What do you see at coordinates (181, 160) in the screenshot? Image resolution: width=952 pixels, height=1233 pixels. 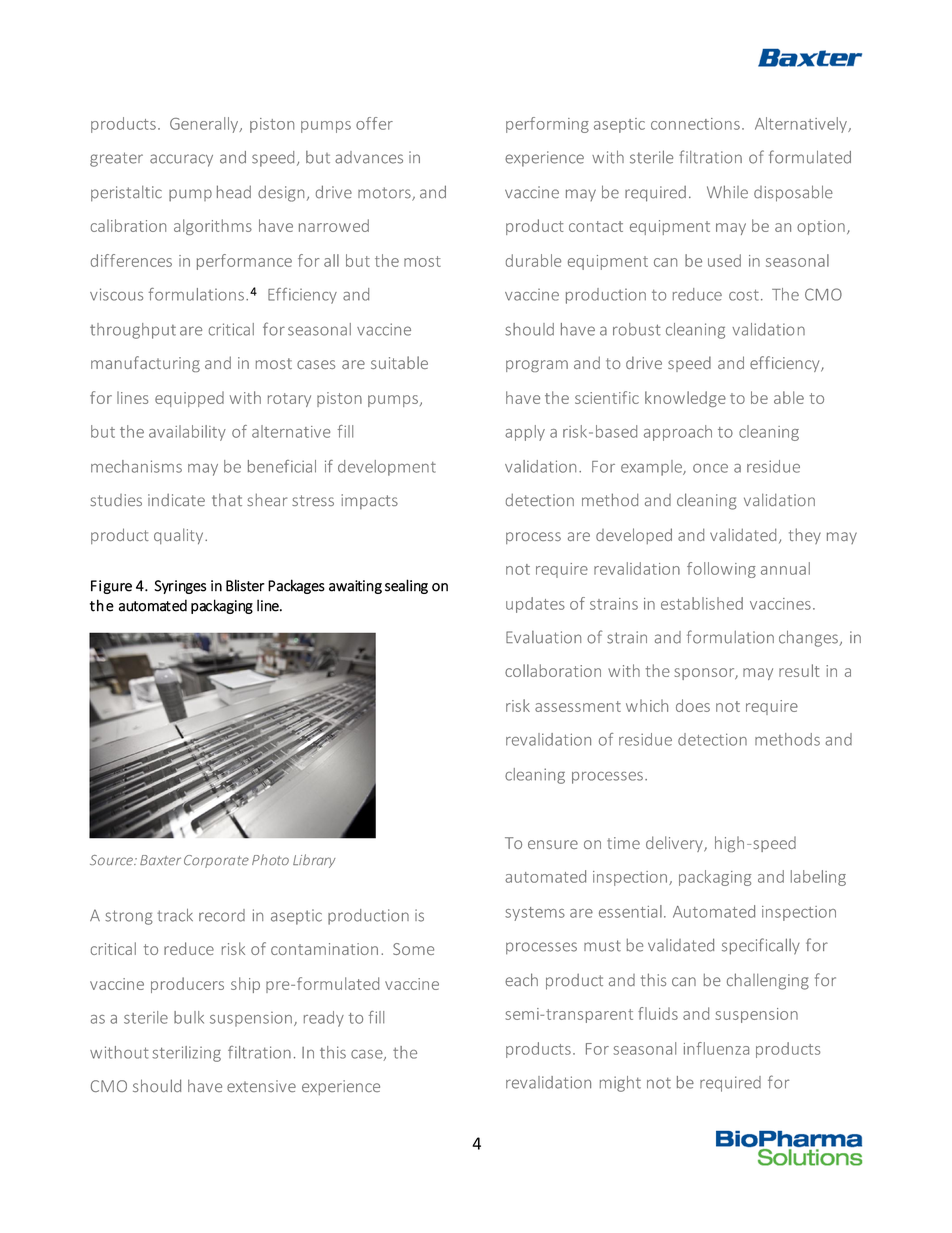 I see `accuracy` at bounding box center [181, 160].
